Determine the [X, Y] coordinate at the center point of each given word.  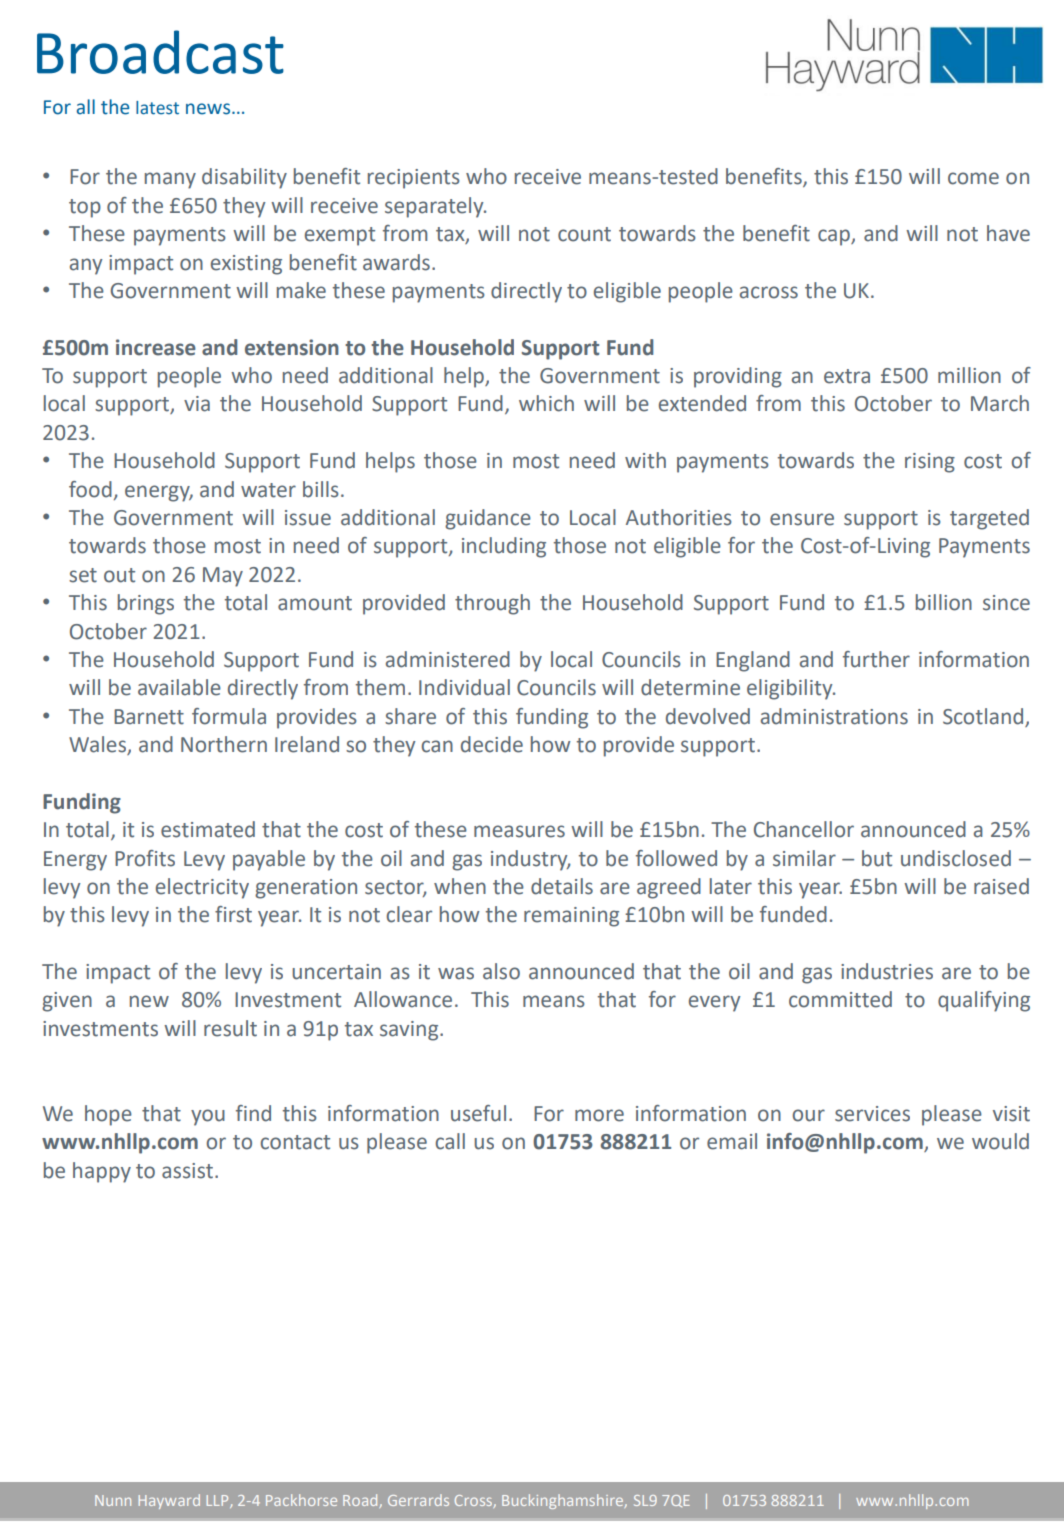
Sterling [221, 1501]
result [230, 1028]
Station [370, 1501]
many [170, 180]
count [584, 234]
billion [944, 602]
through [492, 604]
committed [840, 999]
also [501, 971]
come [973, 178]
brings [146, 604]
